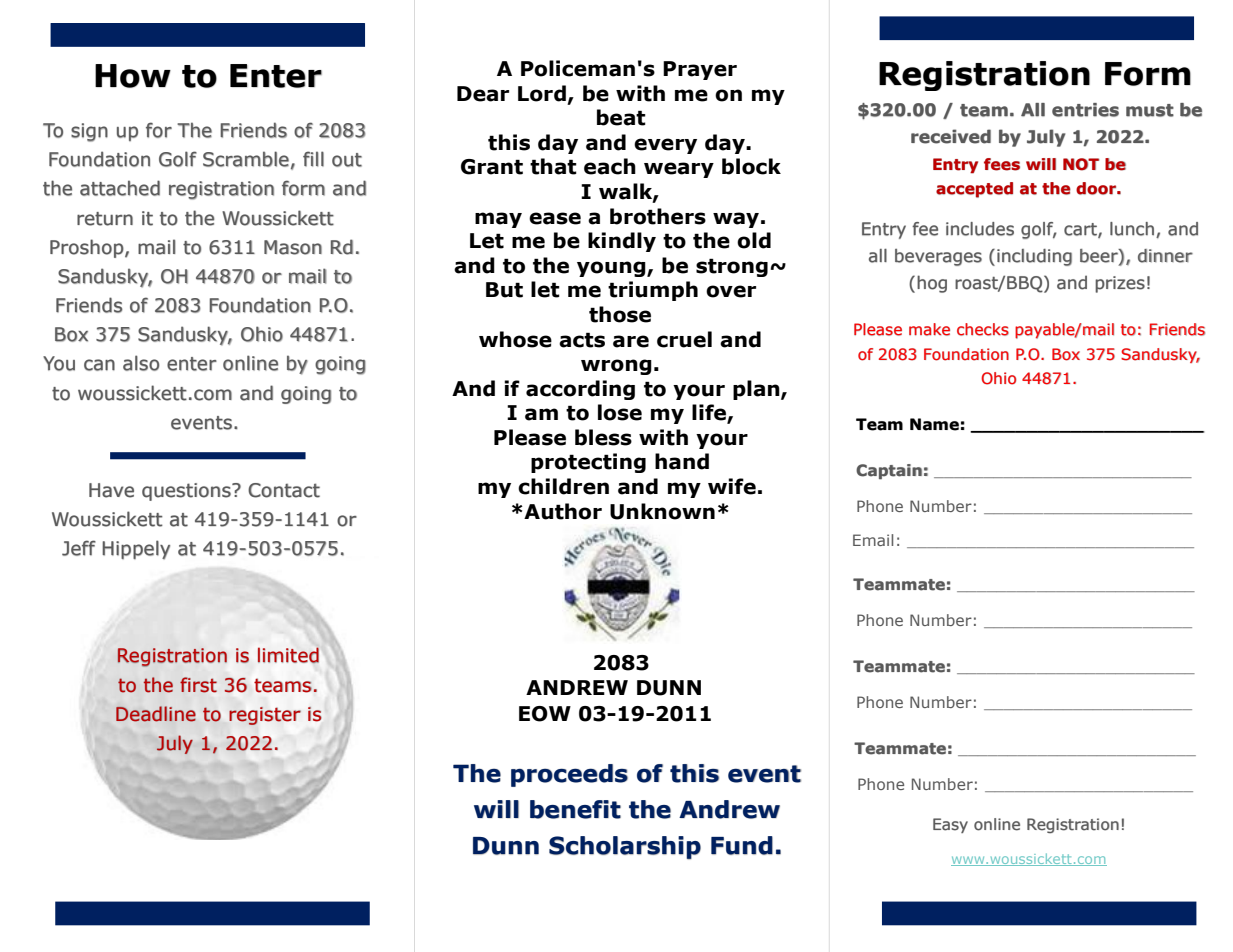  I want to click on beat, so click(621, 117).
